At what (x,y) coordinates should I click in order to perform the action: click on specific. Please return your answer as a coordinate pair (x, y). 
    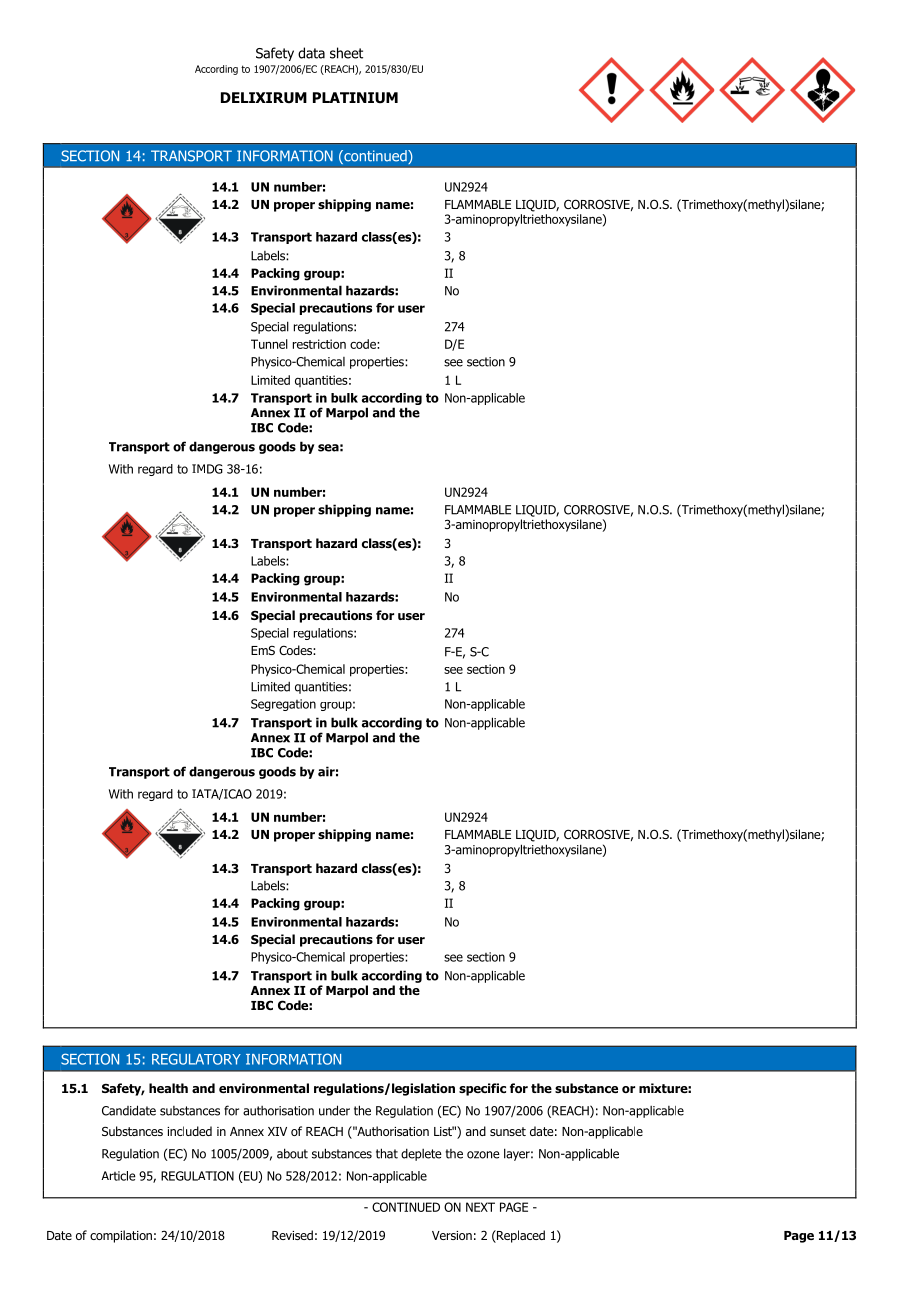
    Looking at the image, I should click on (482, 1089).
